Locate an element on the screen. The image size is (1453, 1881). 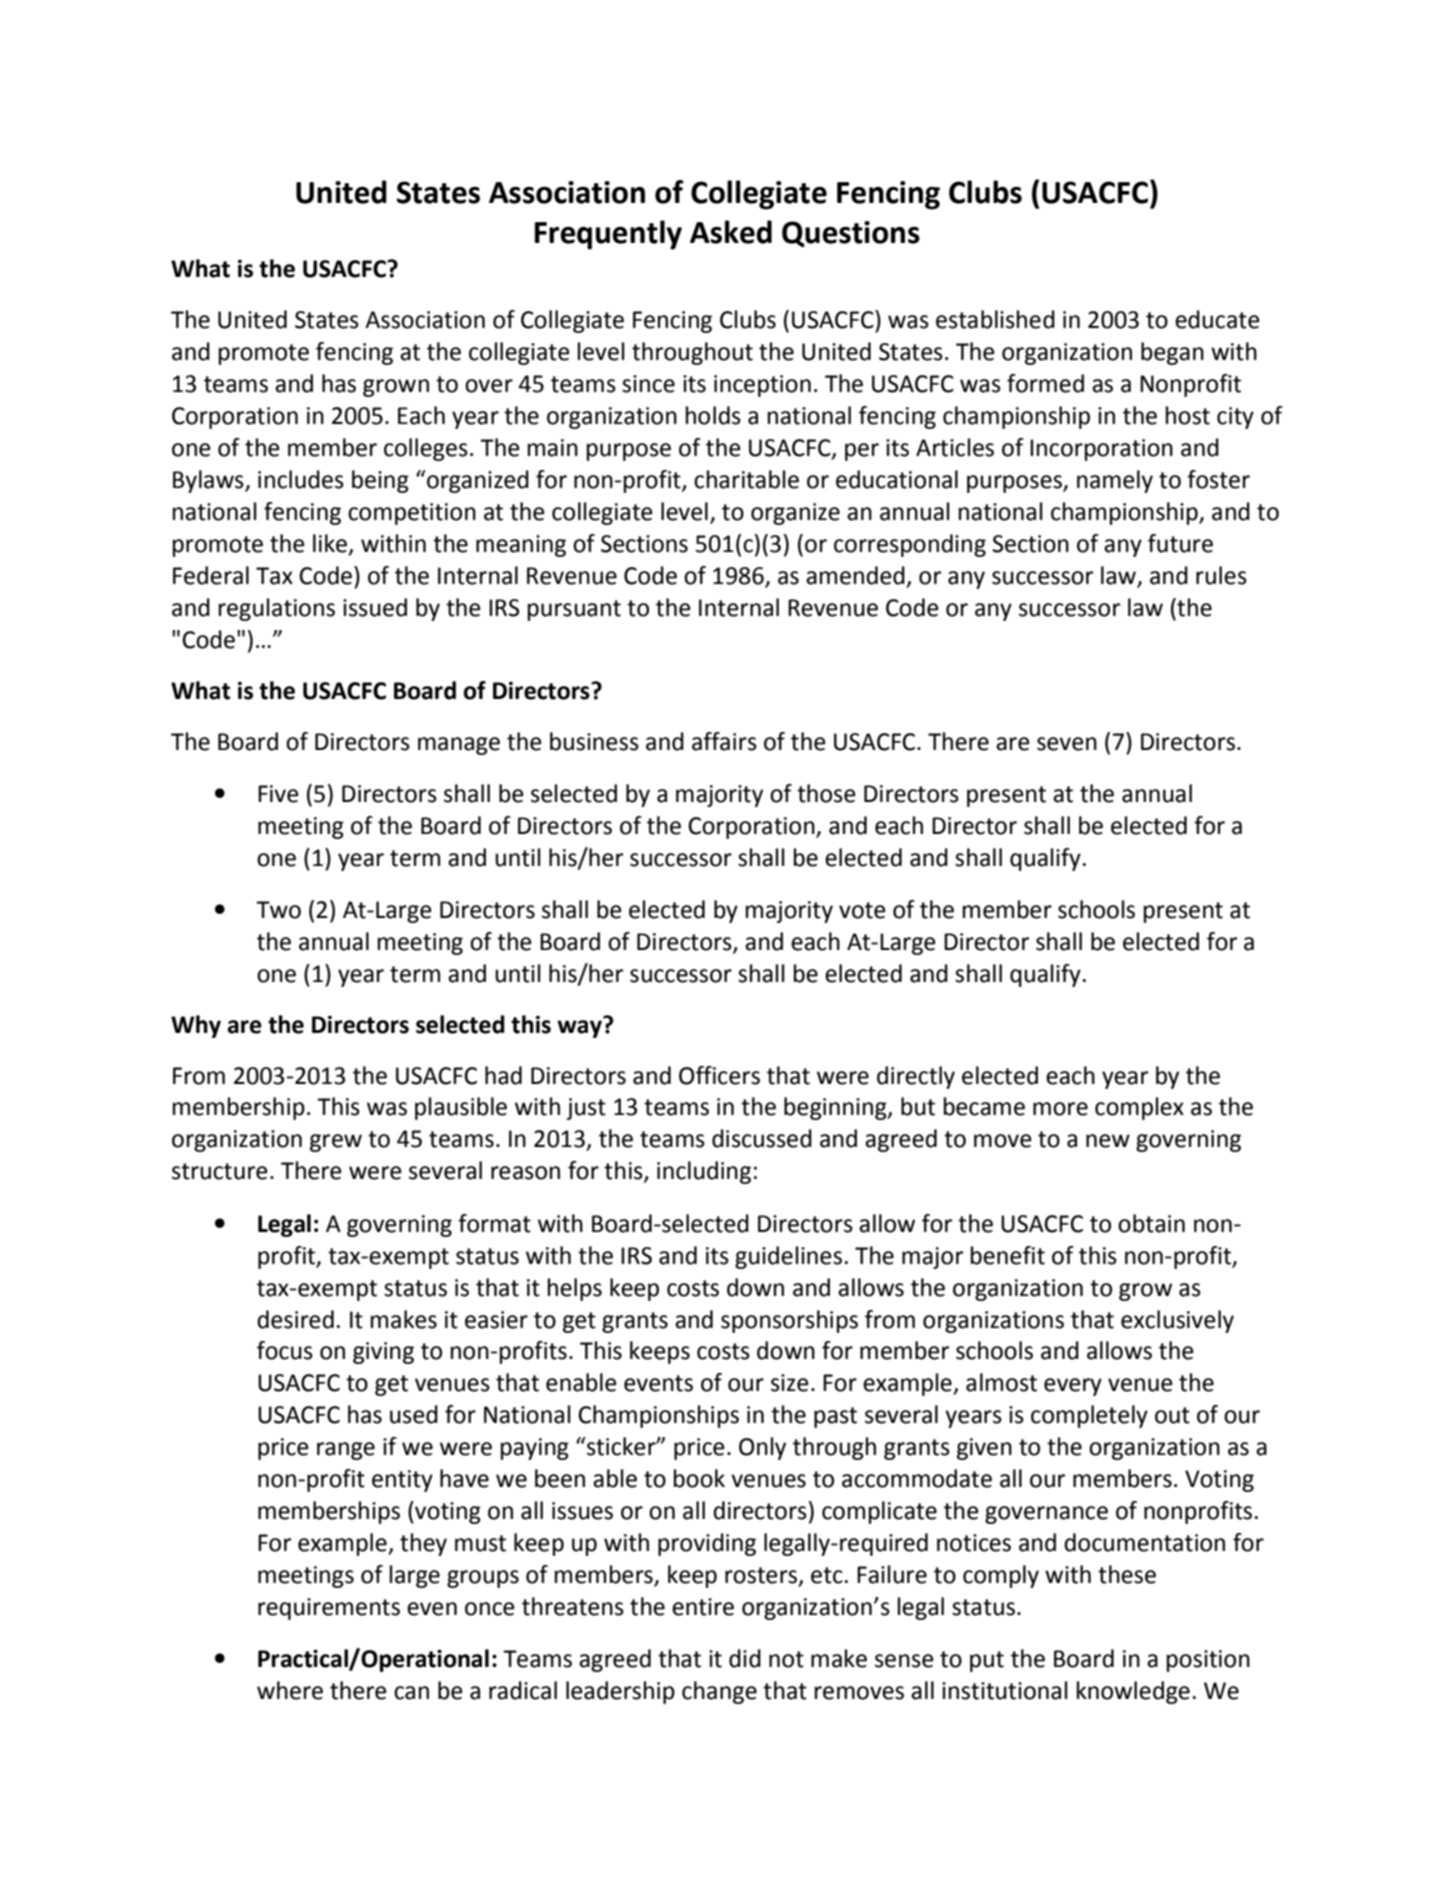
Officers is located at coordinates (719, 1075).
